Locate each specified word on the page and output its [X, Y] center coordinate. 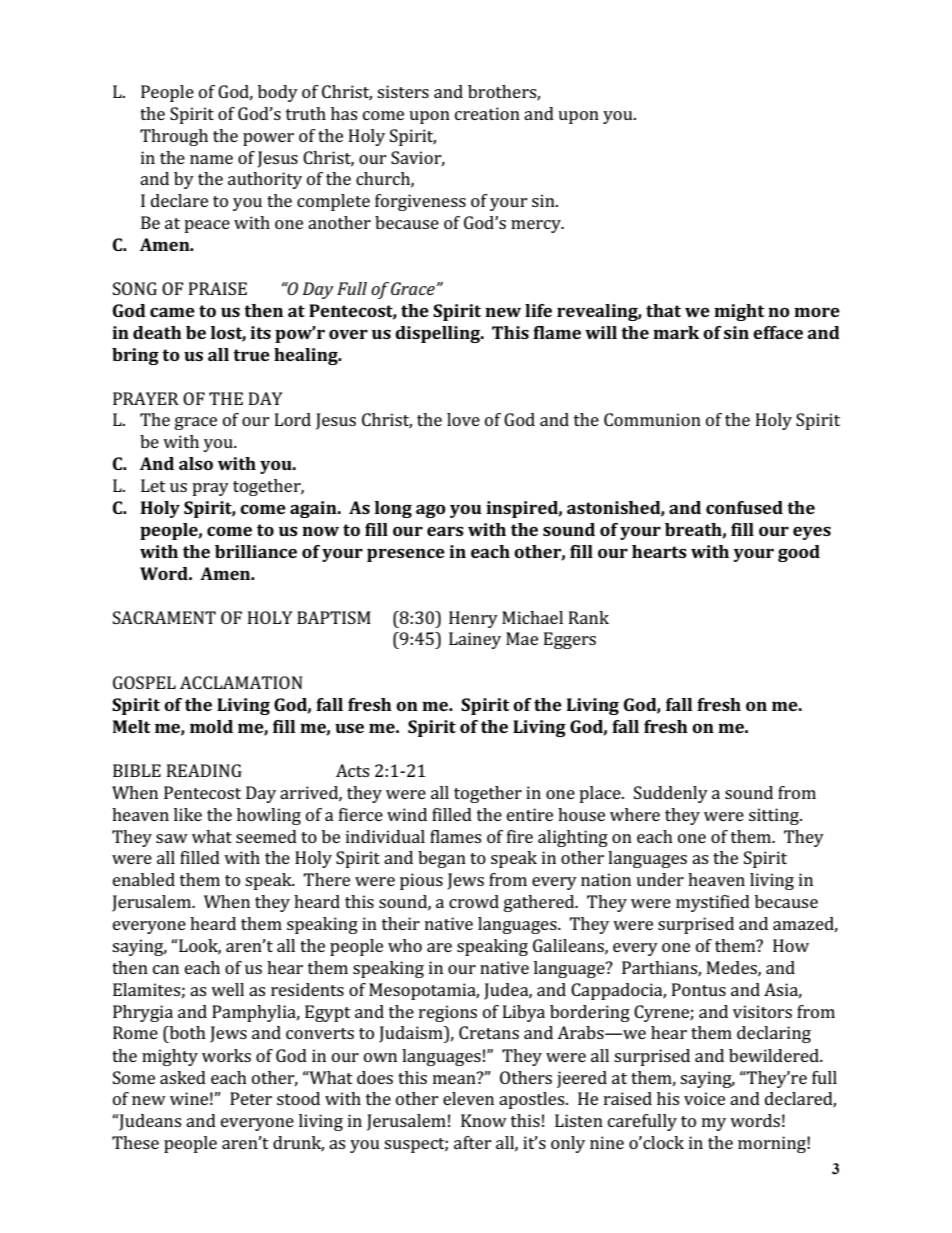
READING [204, 770]
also [196, 463]
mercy [537, 226]
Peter [251, 1098]
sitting [775, 816]
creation [487, 113]
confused [744, 507]
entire [530, 814]
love [463, 419]
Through [174, 137]
